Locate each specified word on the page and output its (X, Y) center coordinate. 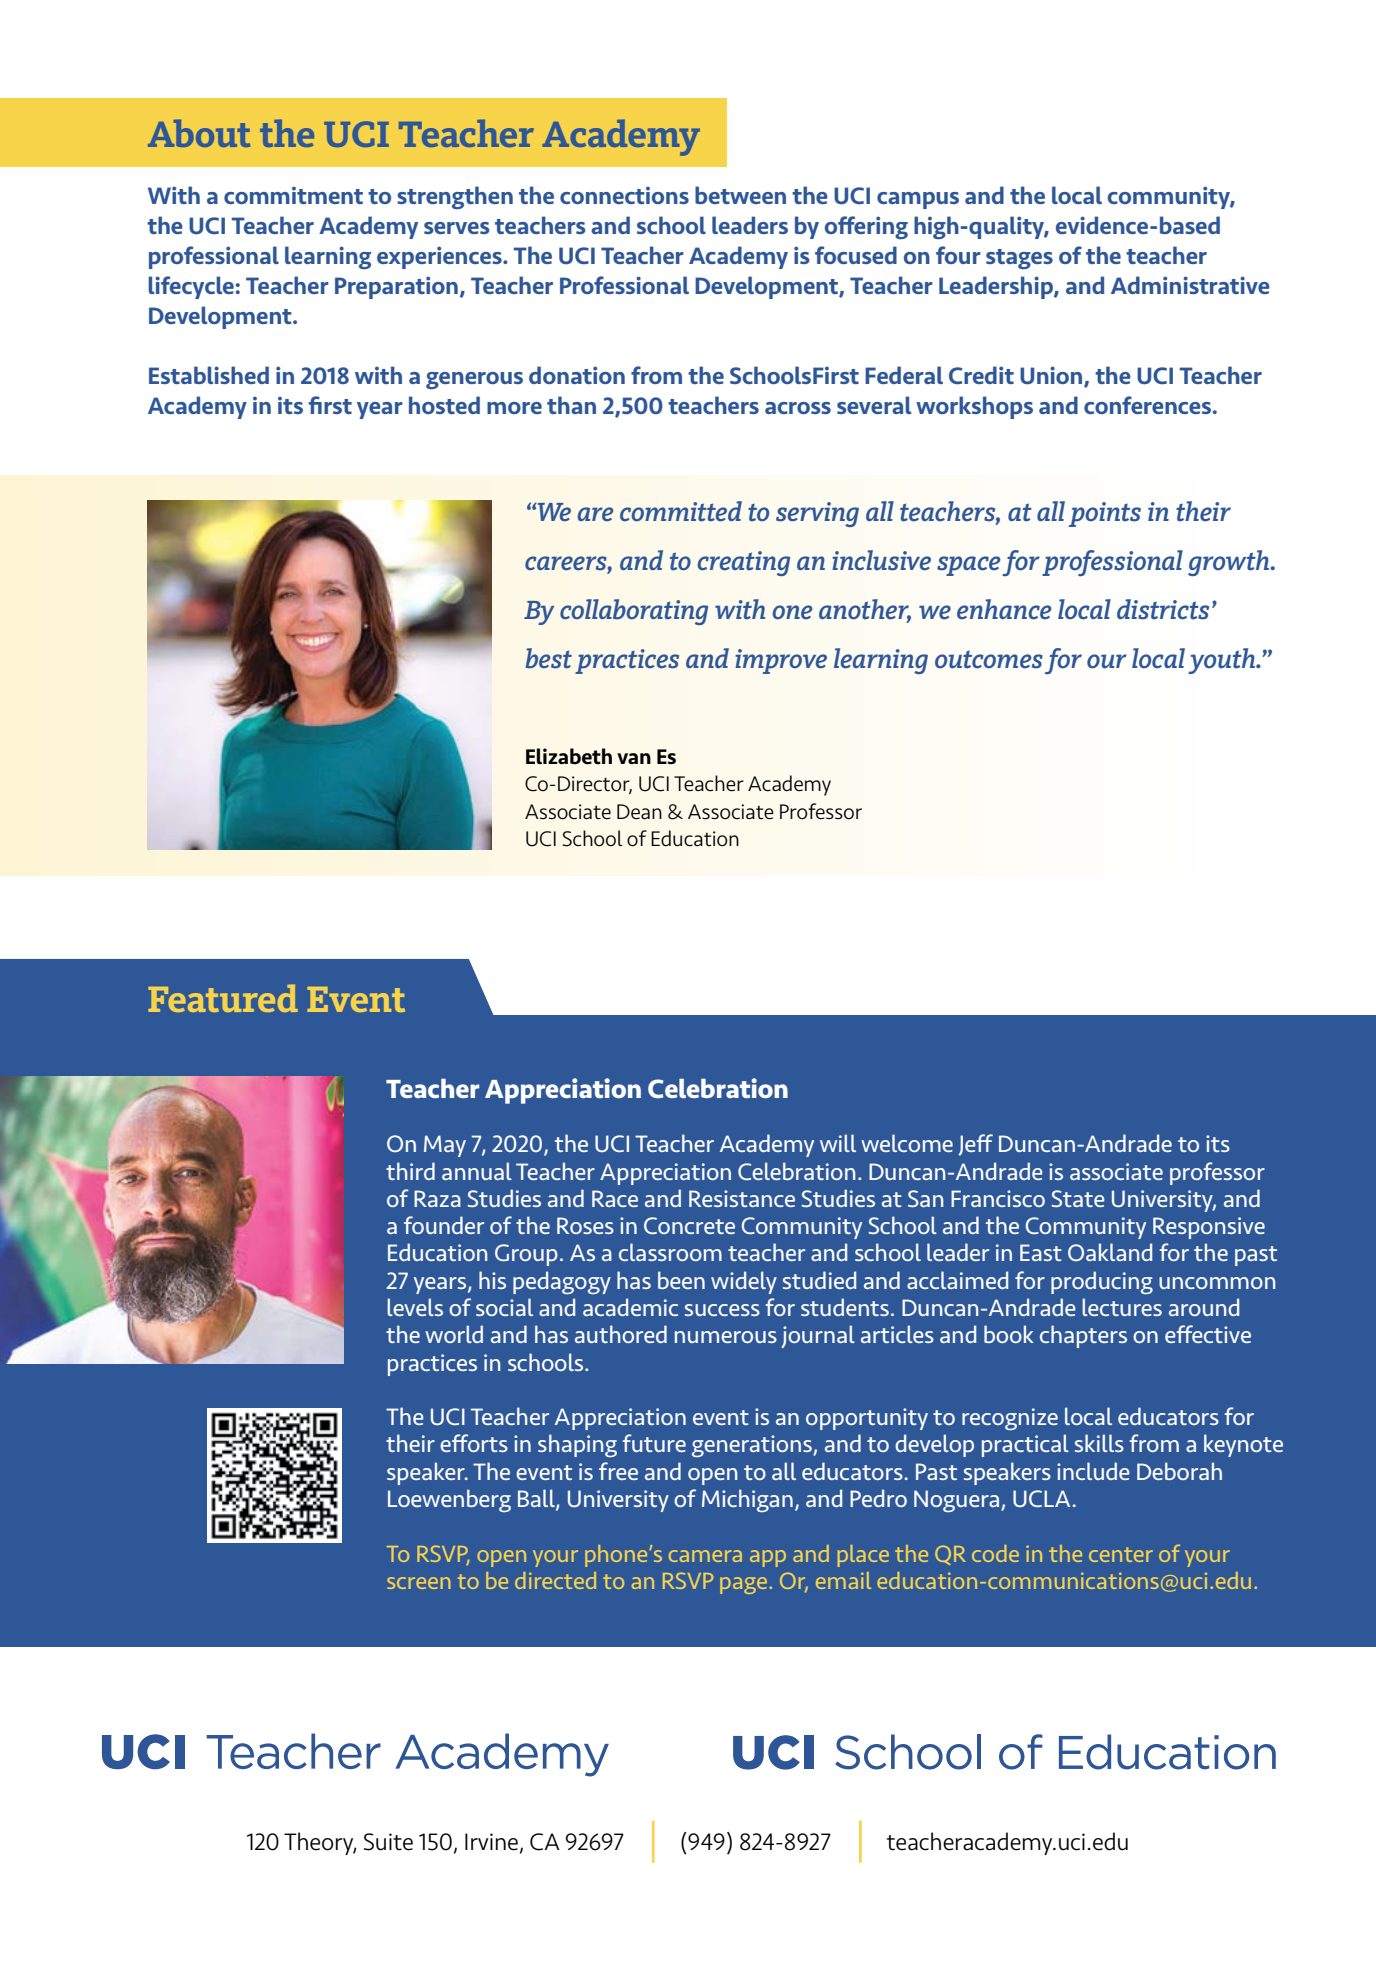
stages (1019, 259)
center (1121, 1554)
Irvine (491, 1842)
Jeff (975, 1145)
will (838, 1143)
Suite (388, 1842)
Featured (223, 998)
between (740, 195)
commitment (293, 195)
